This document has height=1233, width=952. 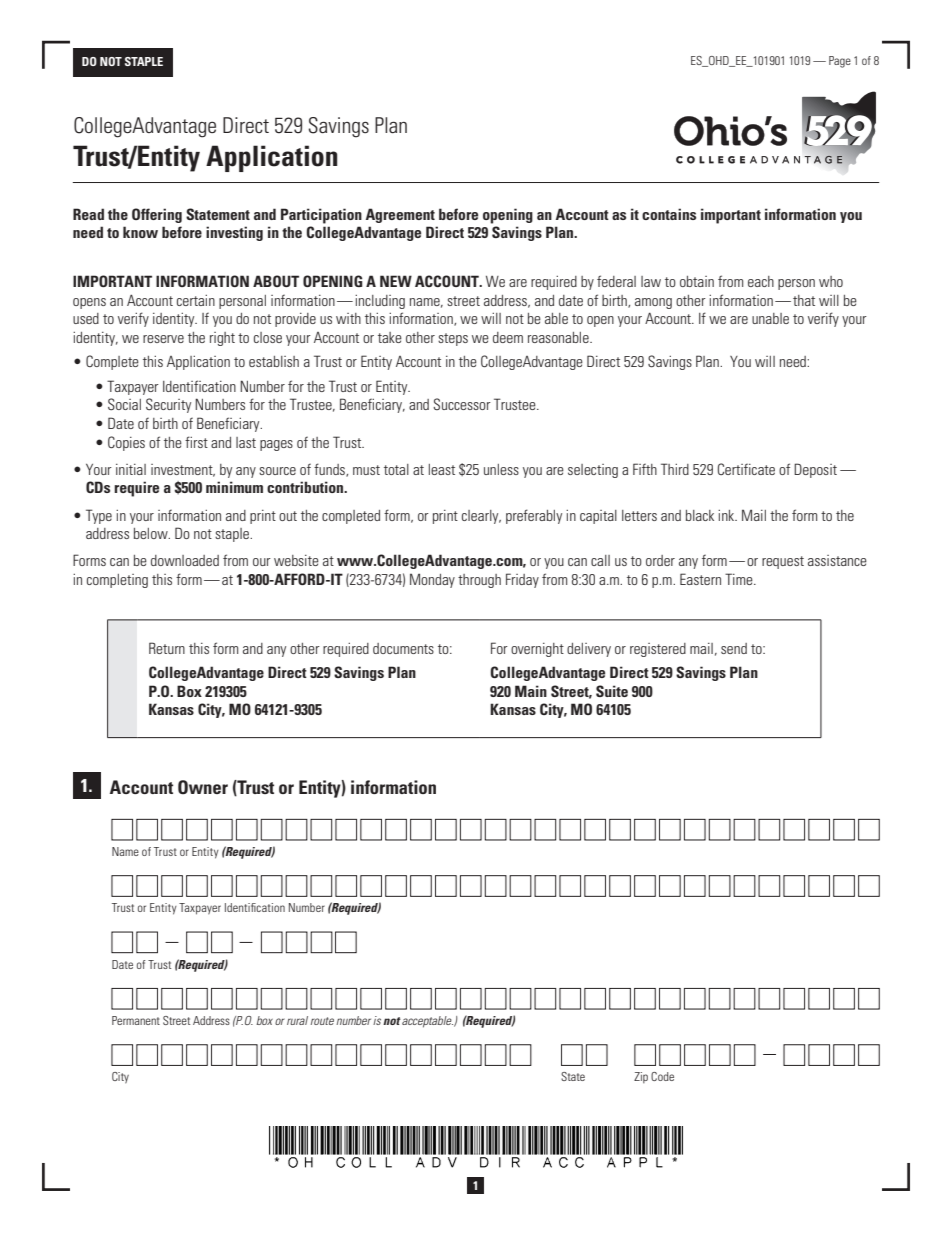 What do you see at coordinates (531, 691) in the document?
I see `Main` at bounding box center [531, 691].
